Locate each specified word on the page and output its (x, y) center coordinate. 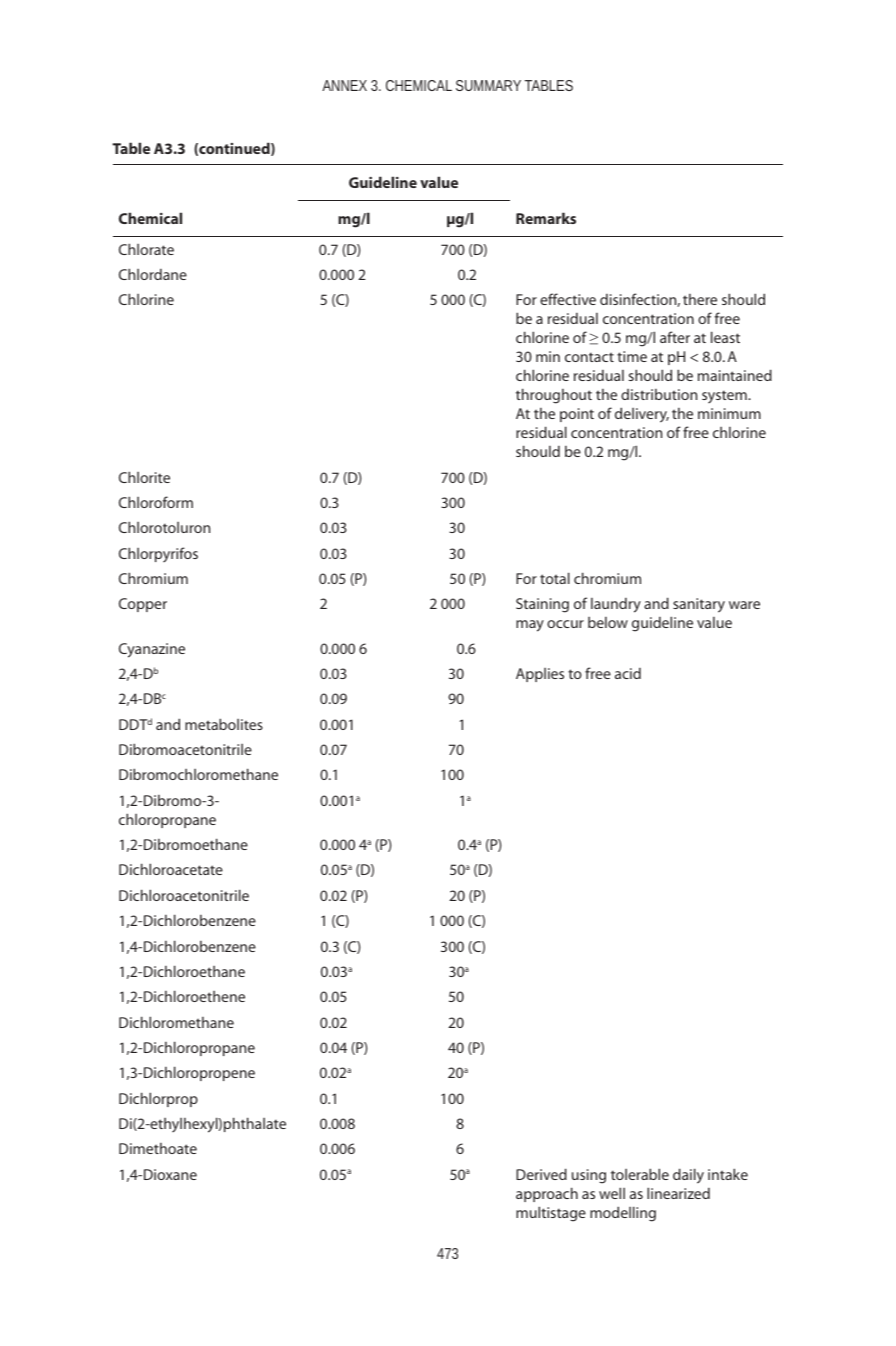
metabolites (224, 724)
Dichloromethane (176, 1022)
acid (628, 673)
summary (488, 85)
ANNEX (344, 85)
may (530, 626)
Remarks (546, 218)
